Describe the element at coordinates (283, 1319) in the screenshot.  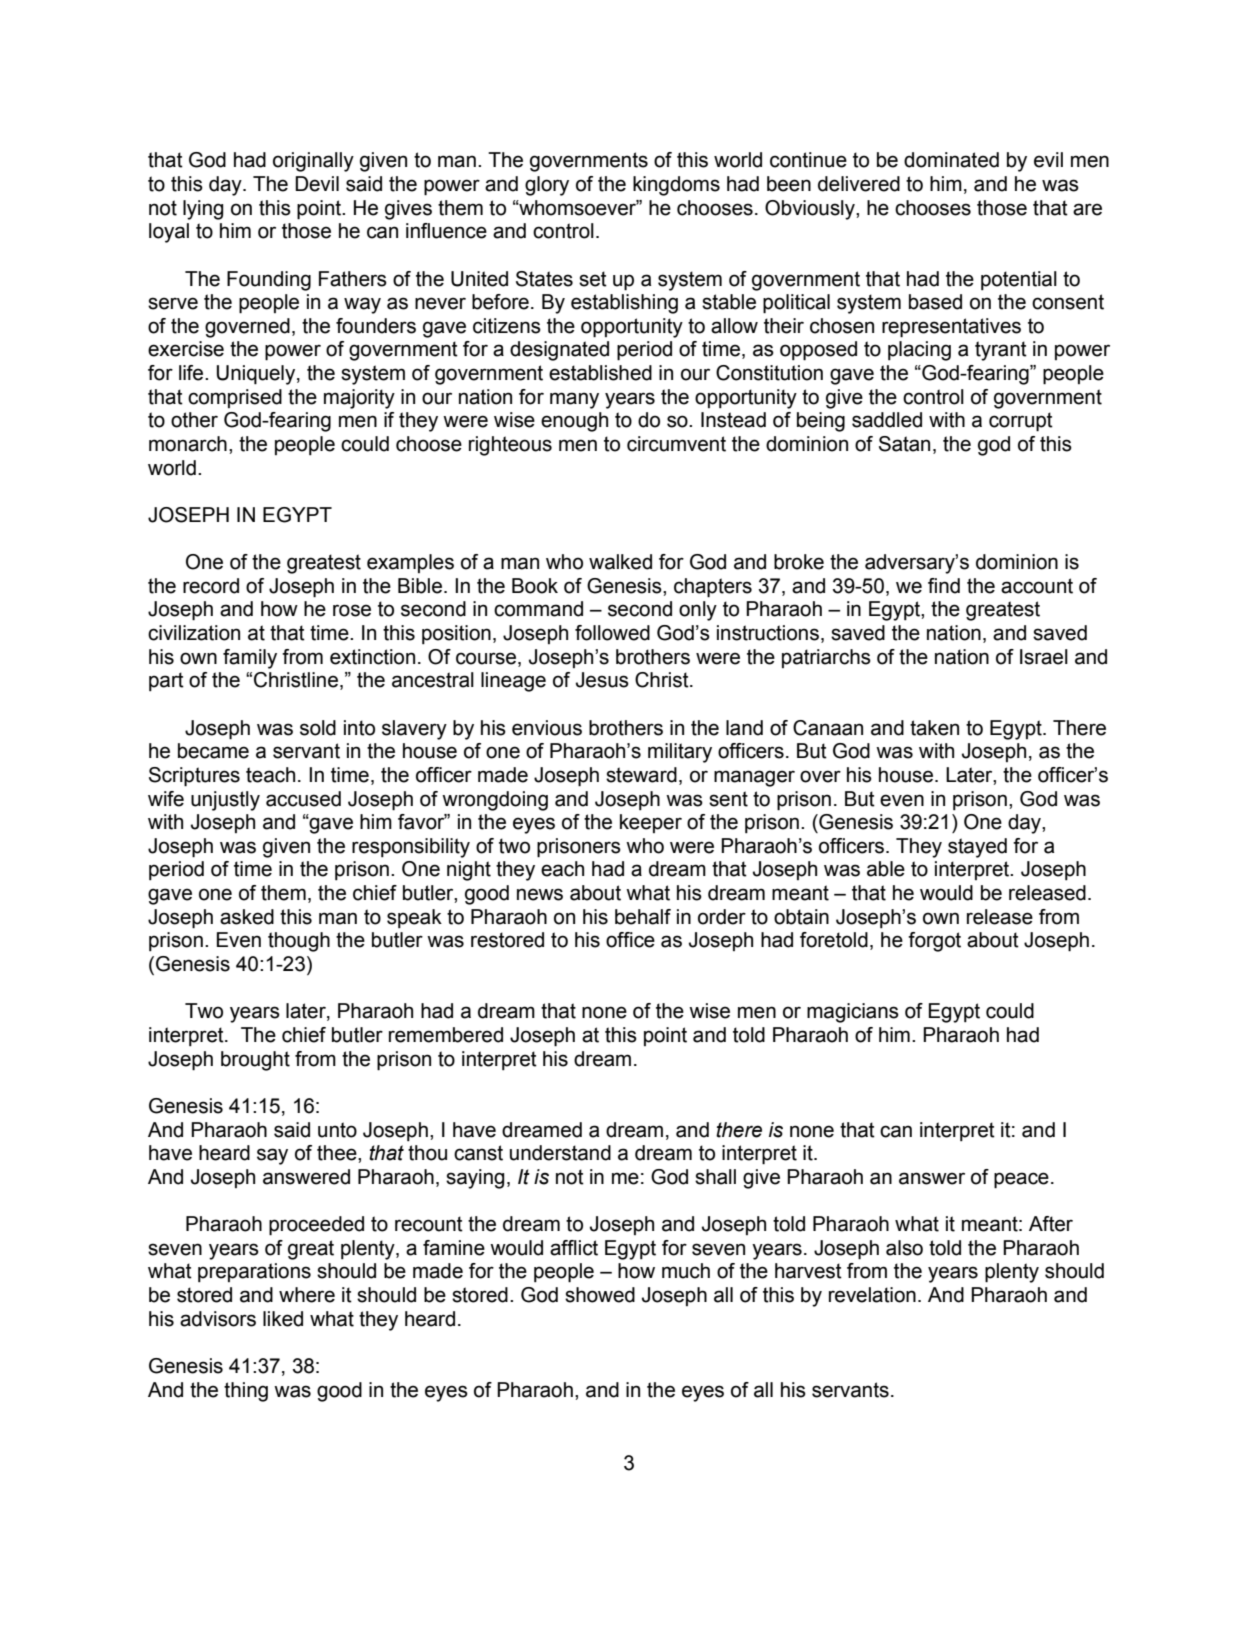
I see `liked` at that location.
